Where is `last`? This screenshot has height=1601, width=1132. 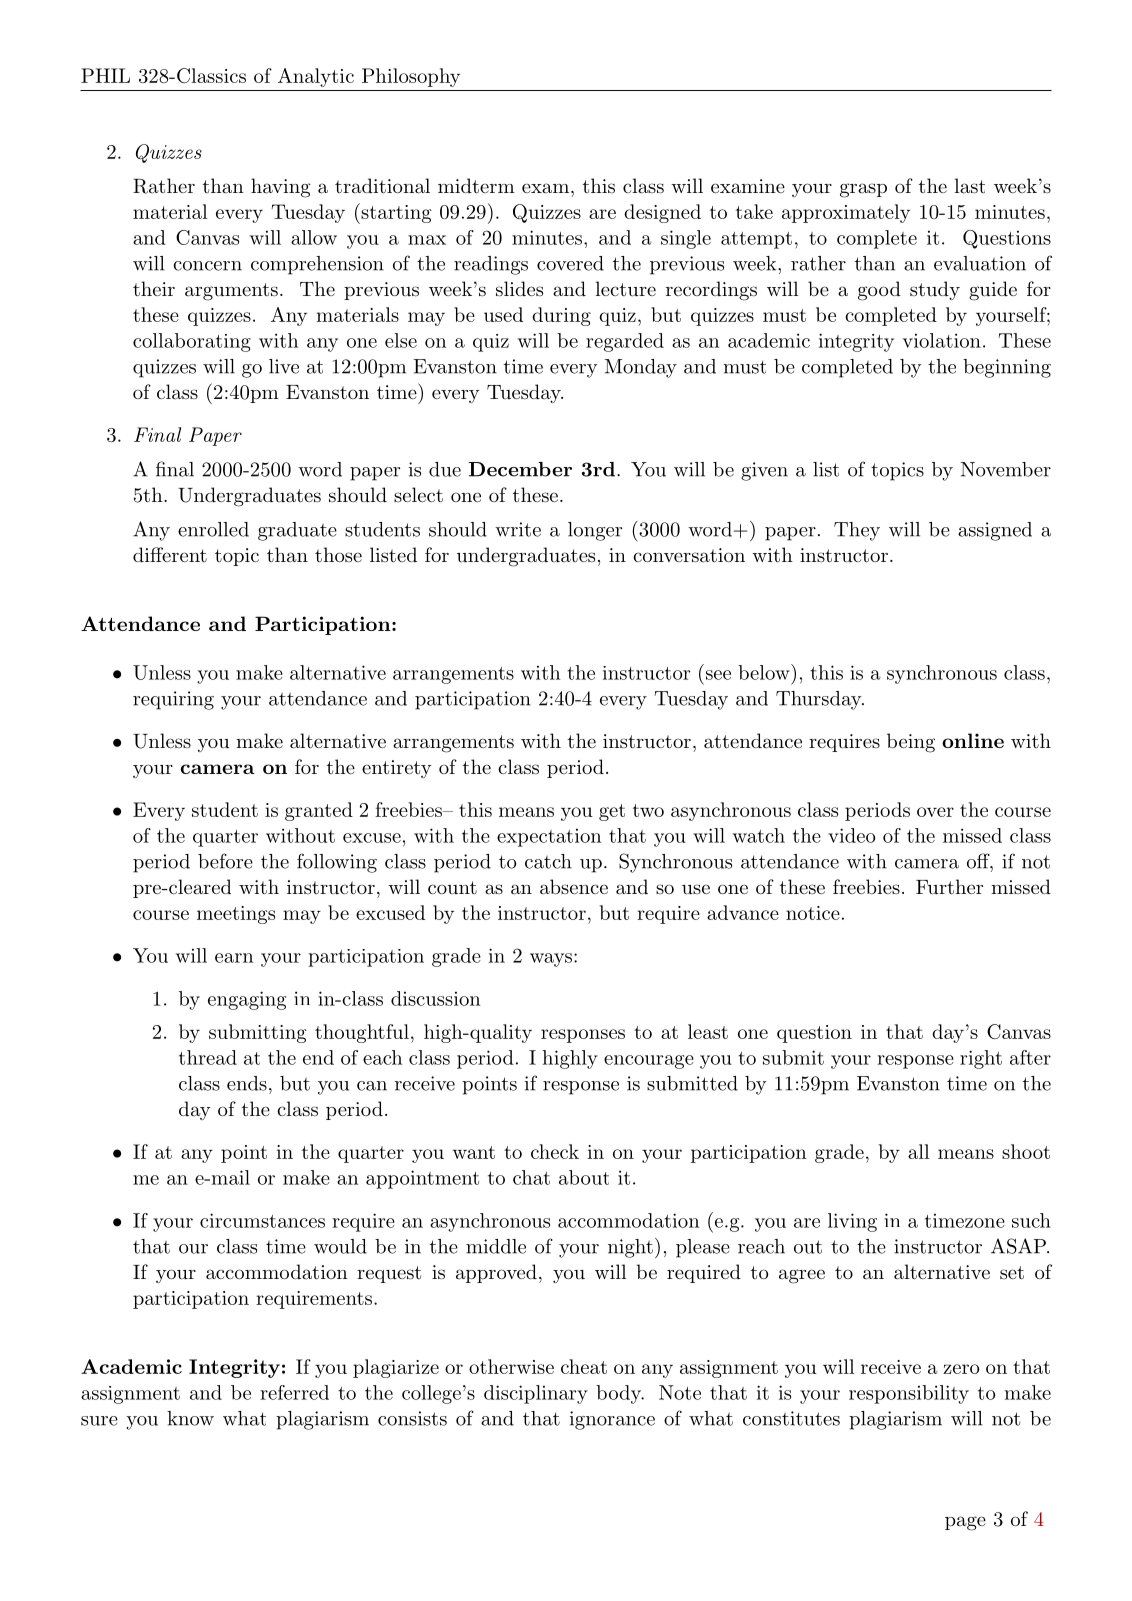 last is located at coordinates (969, 186).
